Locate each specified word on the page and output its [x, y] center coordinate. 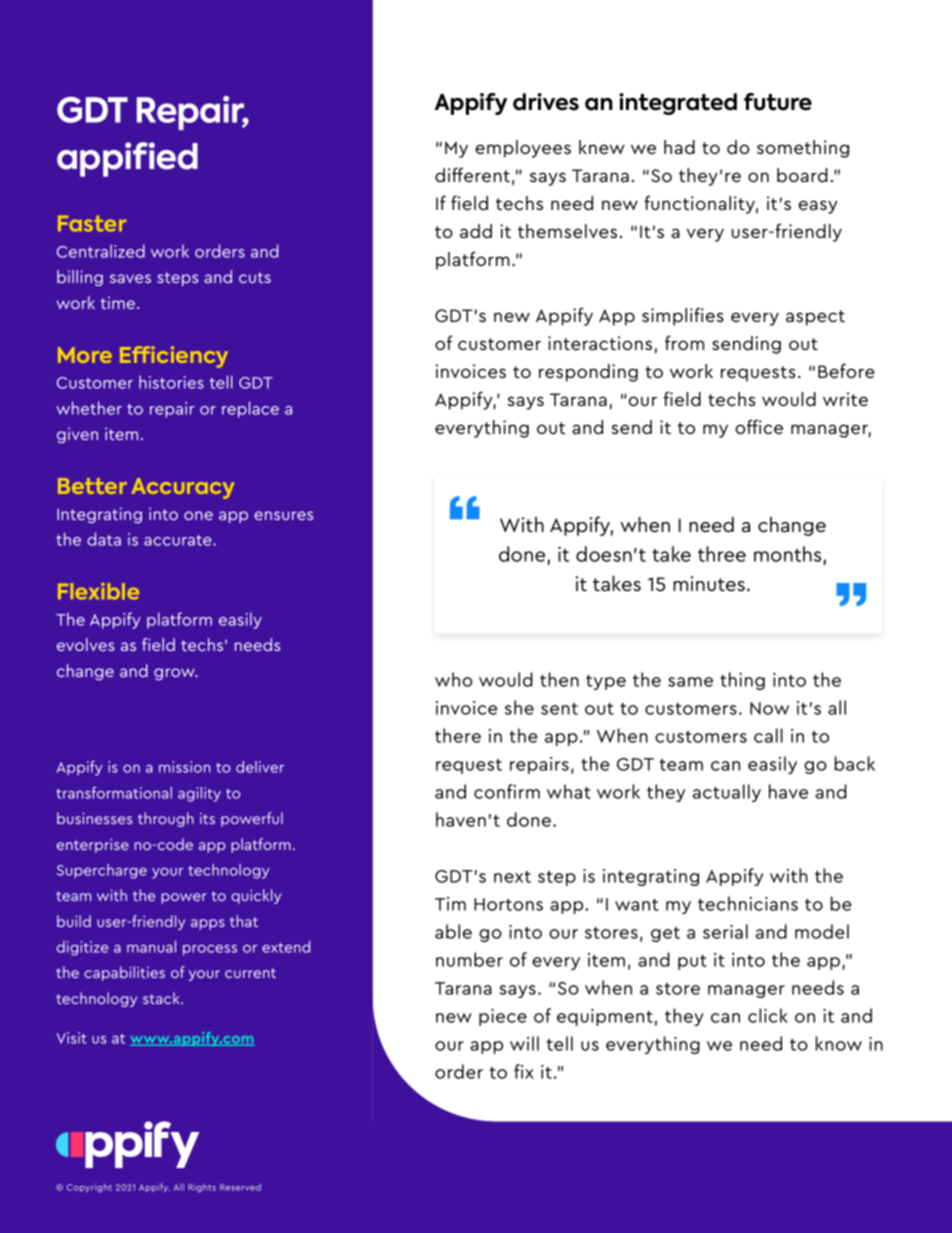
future [778, 102]
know [839, 1043]
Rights [202, 1187]
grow [175, 674]
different [472, 174]
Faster [92, 223]
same [690, 682]
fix [524, 1071]
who [453, 679]
